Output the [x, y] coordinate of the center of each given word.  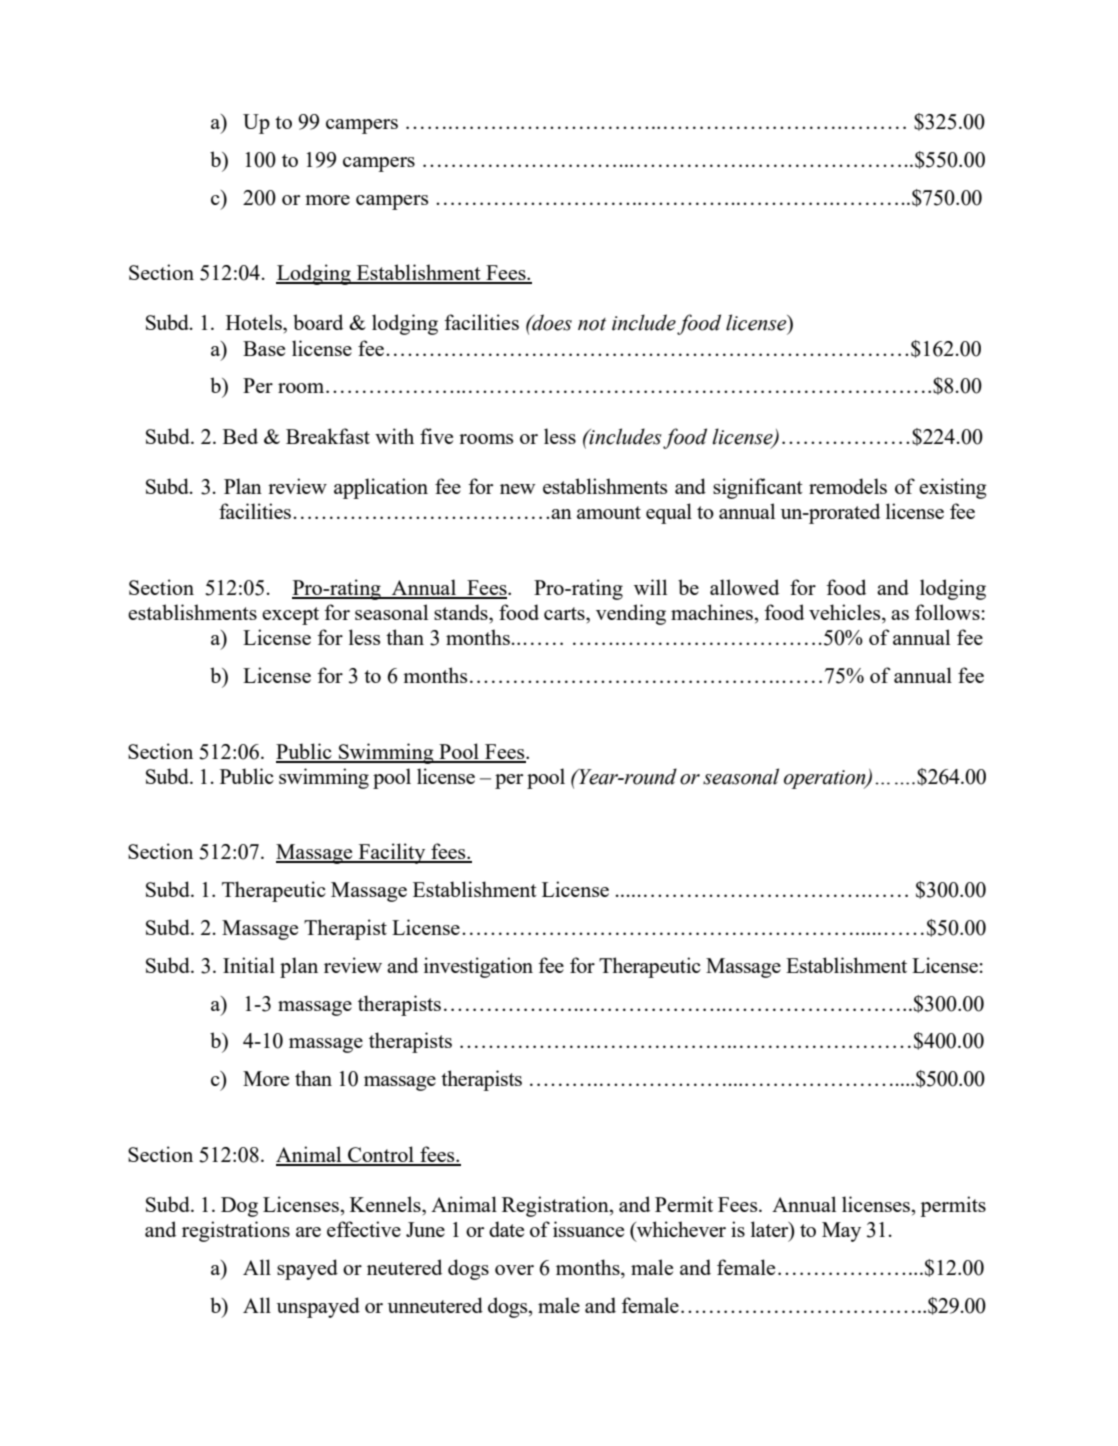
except [290, 616]
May [841, 1232]
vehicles [846, 613]
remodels [848, 486]
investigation [478, 967]
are [308, 1232]
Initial [249, 965]
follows [947, 612]
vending [631, 614]
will [650, 587]
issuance [588, 1229]
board [318, 322]
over [514, 1270]
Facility [392, 853]
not [592, 324]
